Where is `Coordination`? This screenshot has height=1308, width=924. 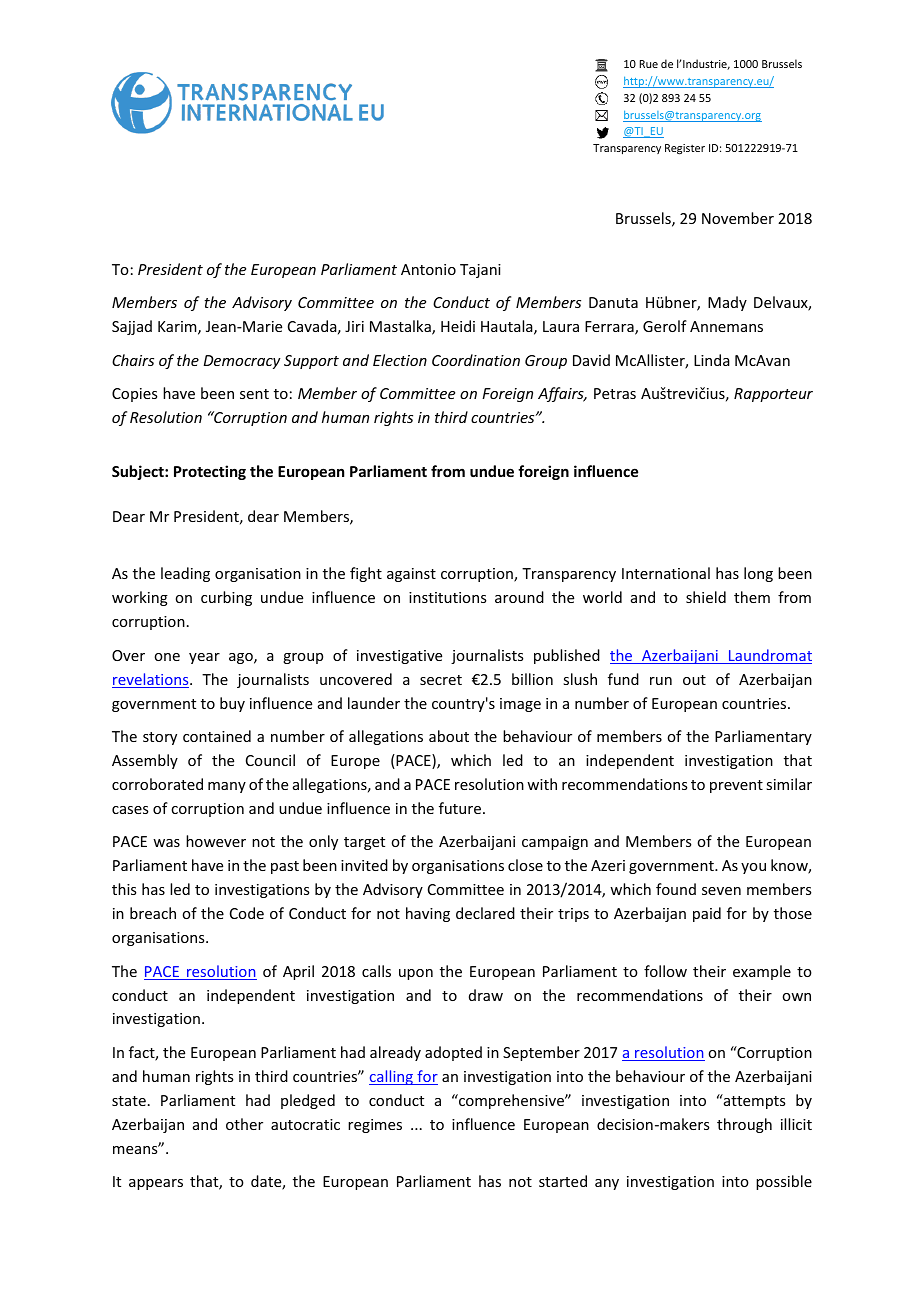
Coordination is located at coordinates (476, 360).
